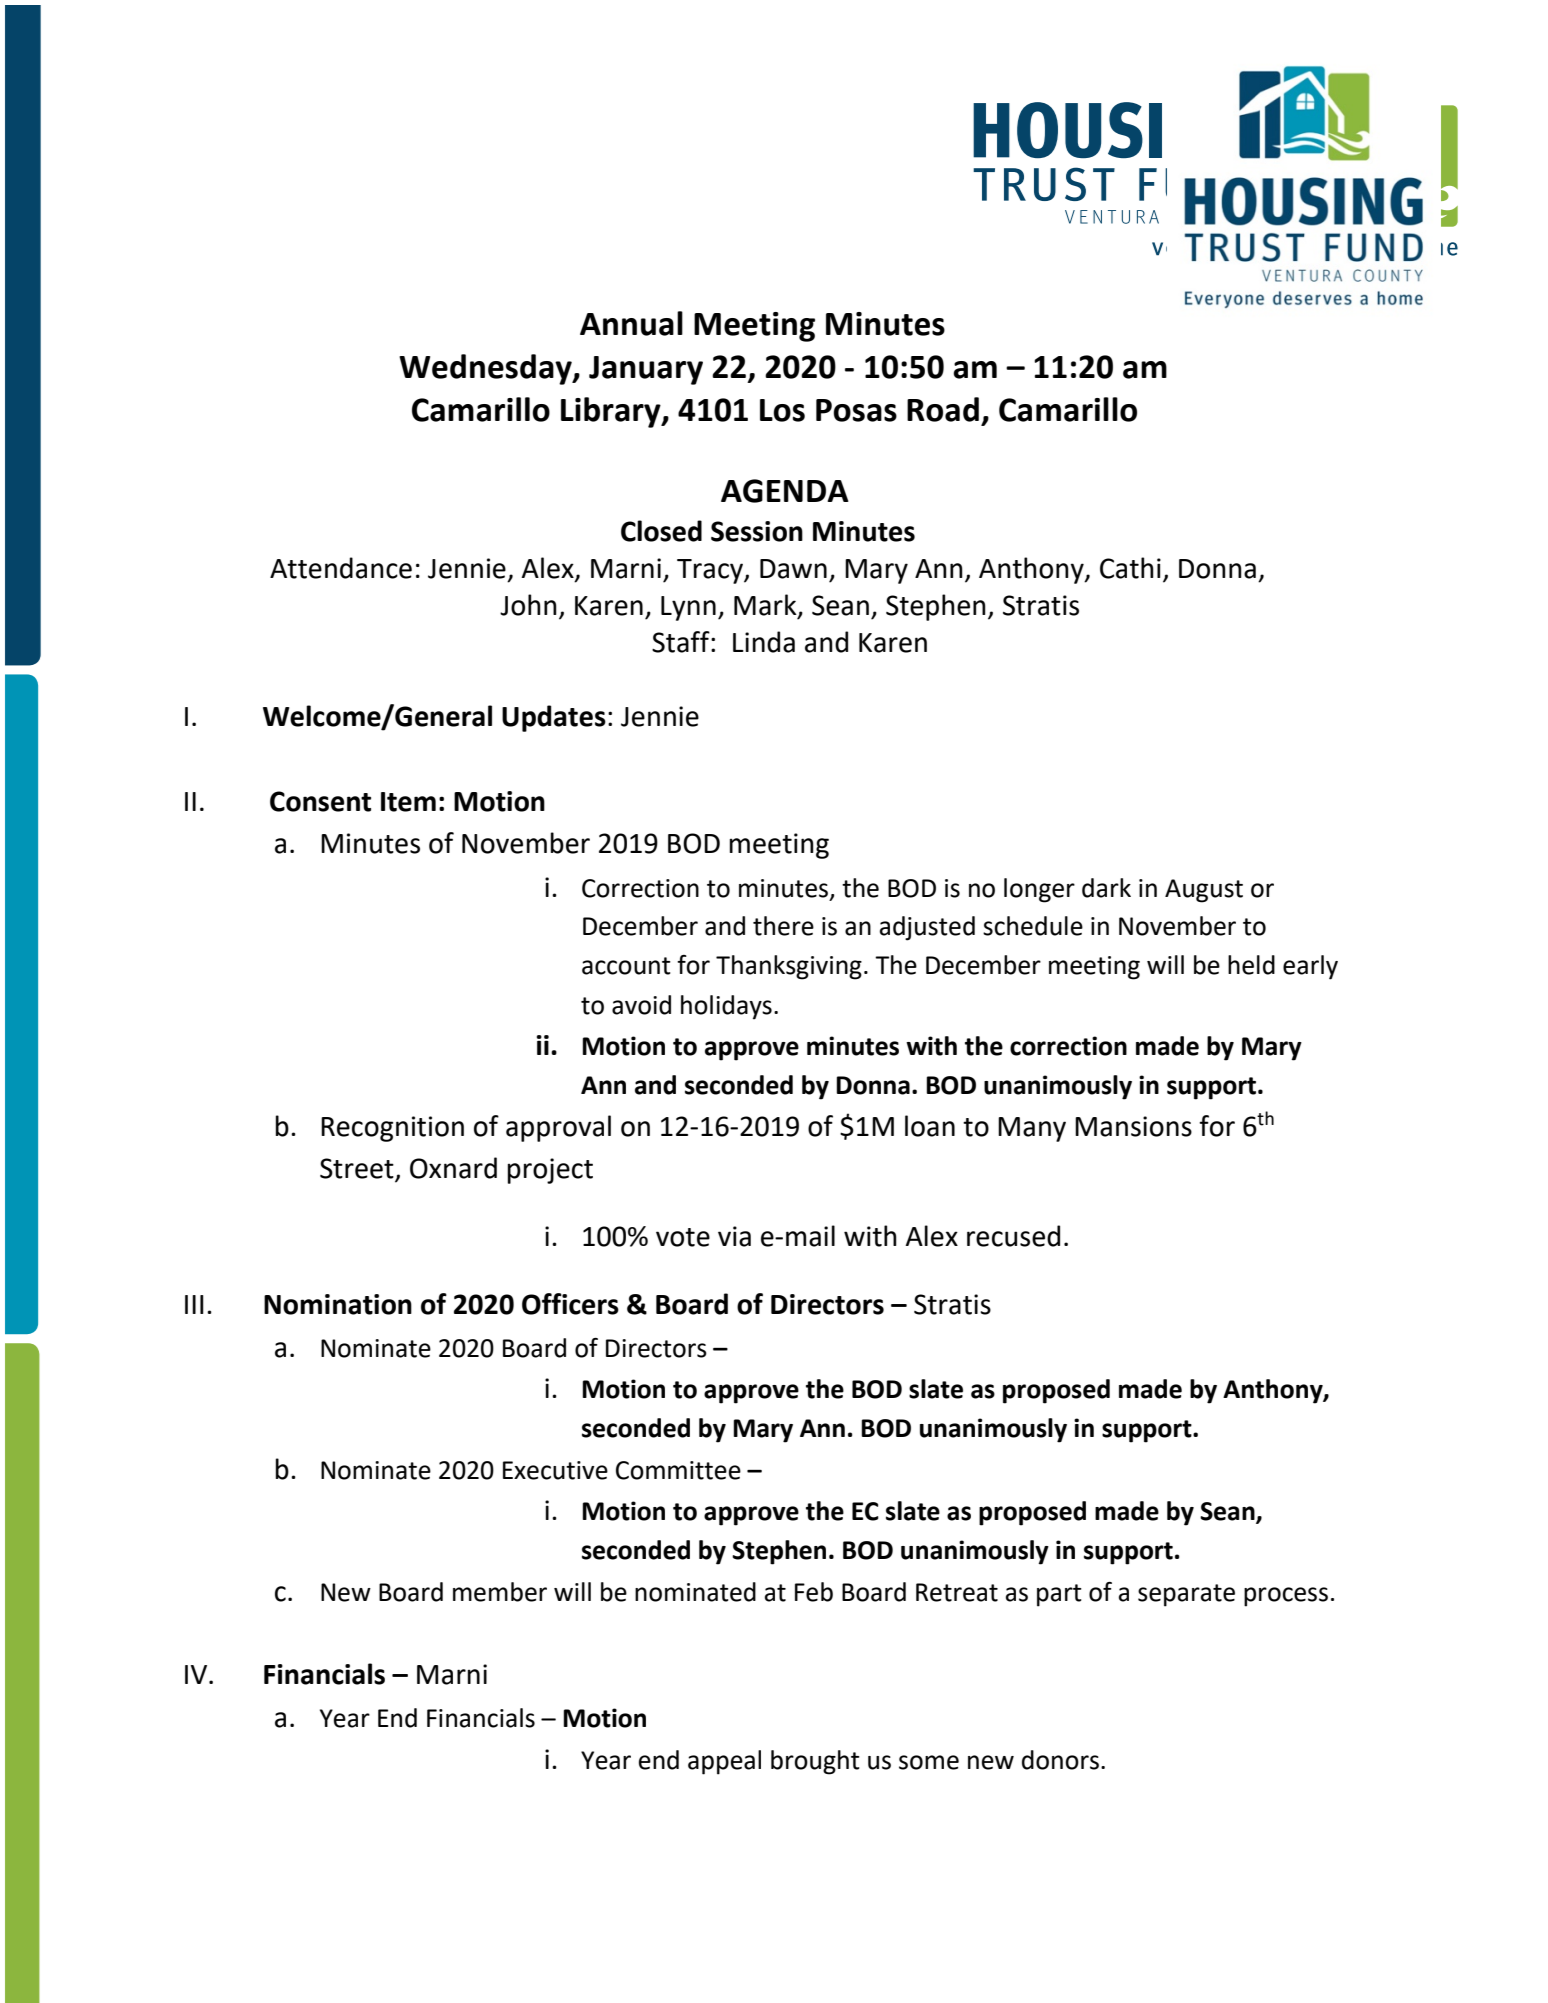  I want to click on January, so click(646, 370).
